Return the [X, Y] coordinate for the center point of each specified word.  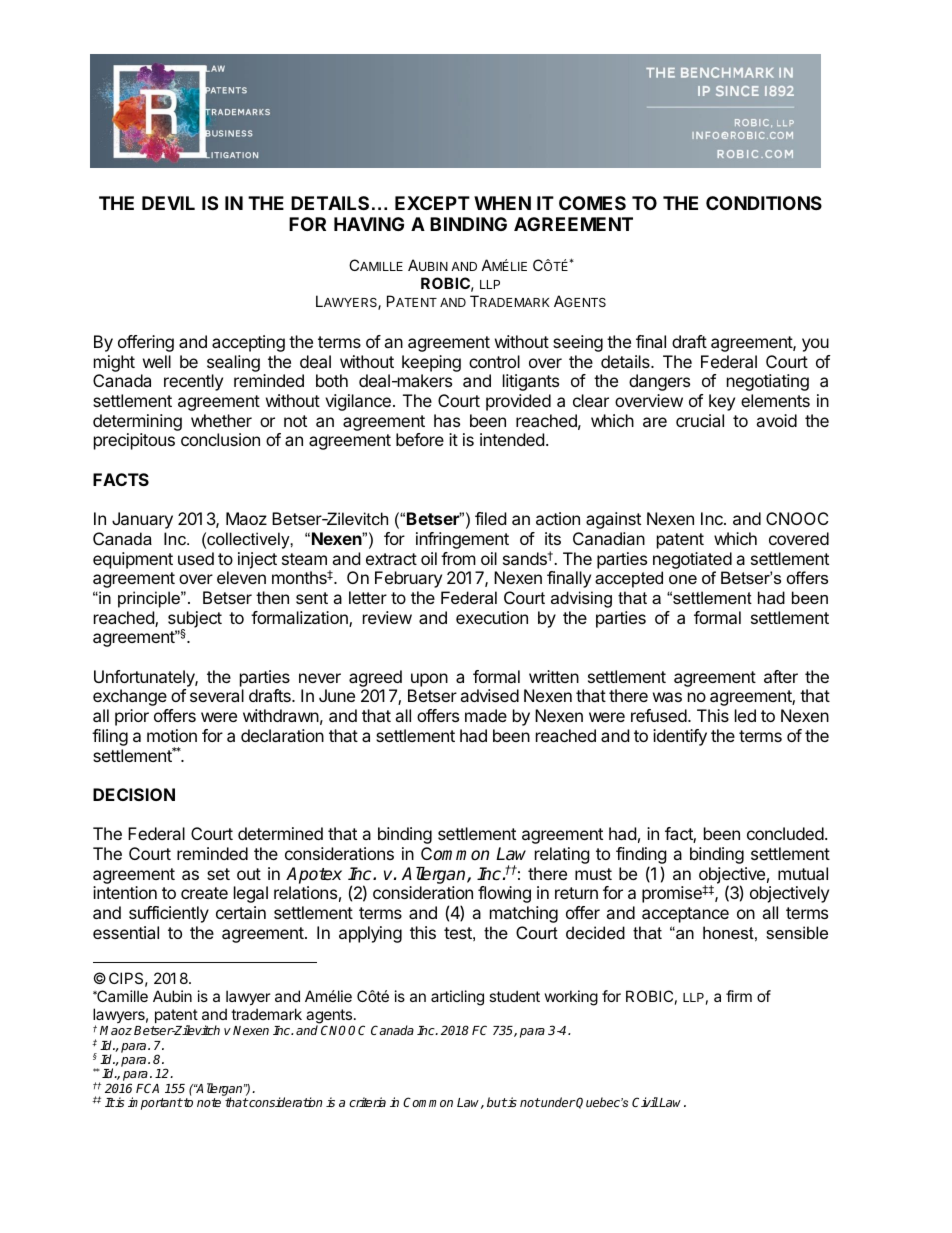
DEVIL [168, 203]
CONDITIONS [764, 203]
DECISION [134, 794]
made [486, 715]
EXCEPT [432, 203]
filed [490, 518]
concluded [785, 833]
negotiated [692, 560]
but [497, 1102]
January [142, 520]
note [209, 1102]
